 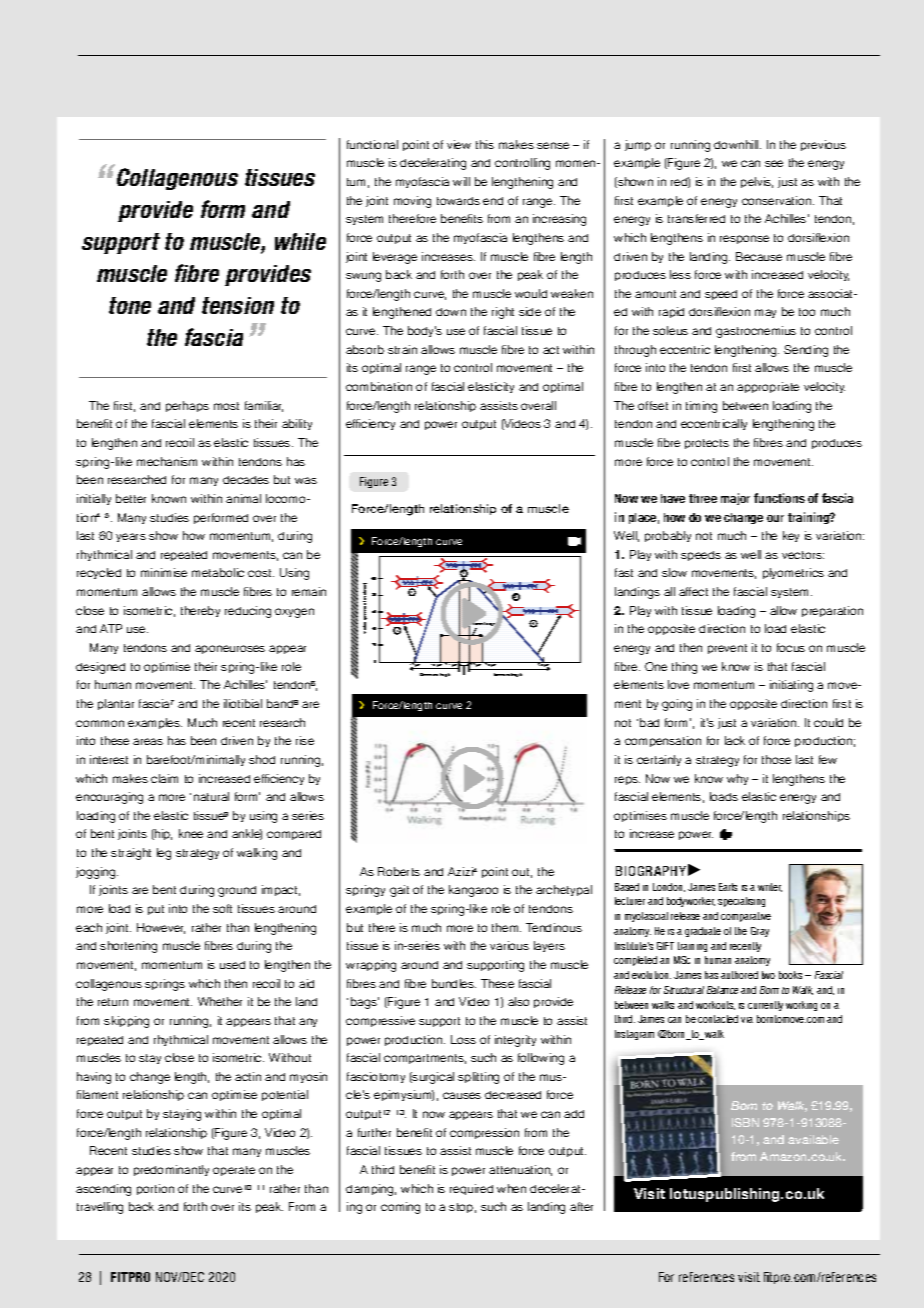 I want to click on appropriate, so click(x=768, y=387).
